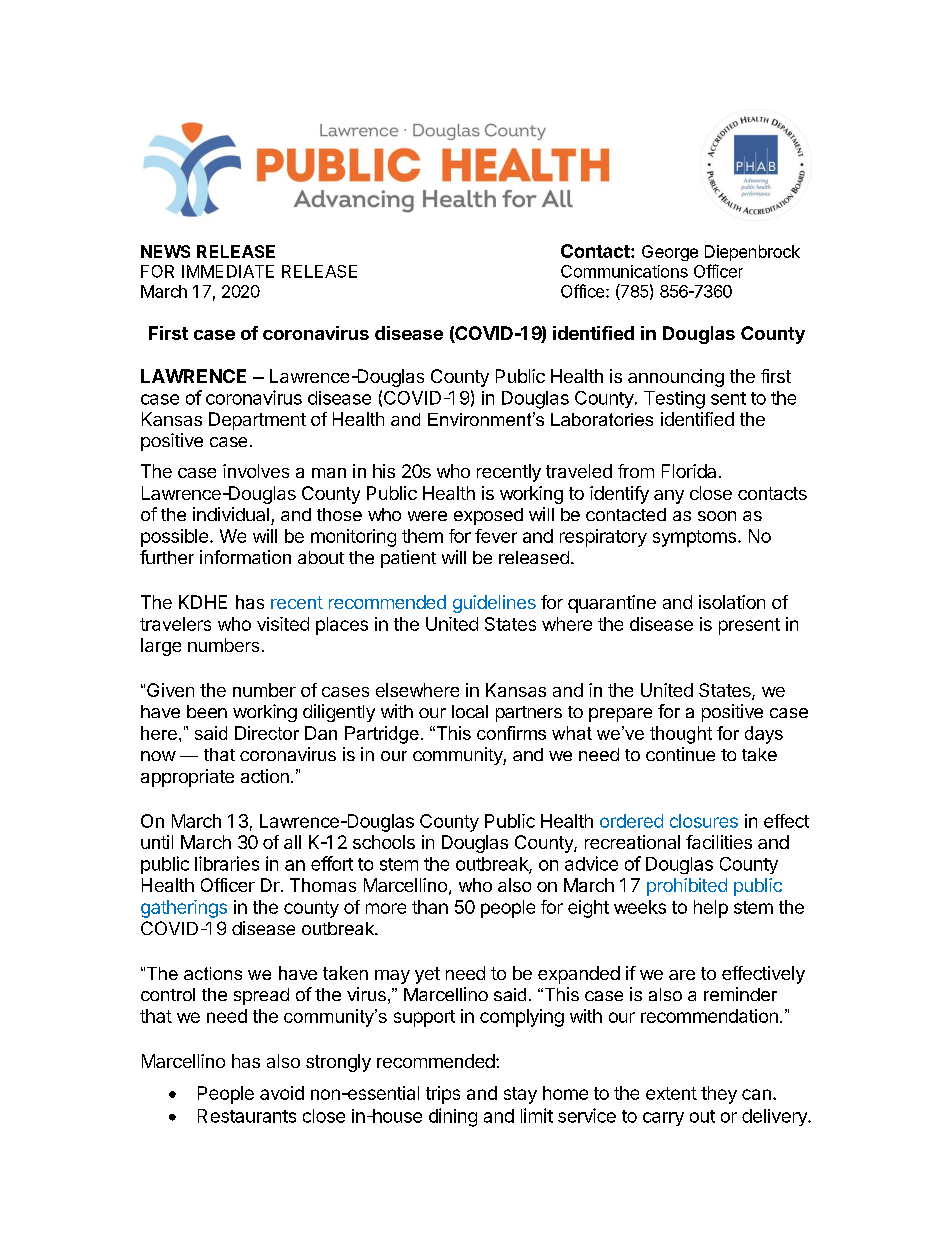 Image resolution: width=952 pixels, height=1233 pixels. What do you see at coordinates (694, 538) in the page?
I see `symptoms` at bounding box center [694, 538].
